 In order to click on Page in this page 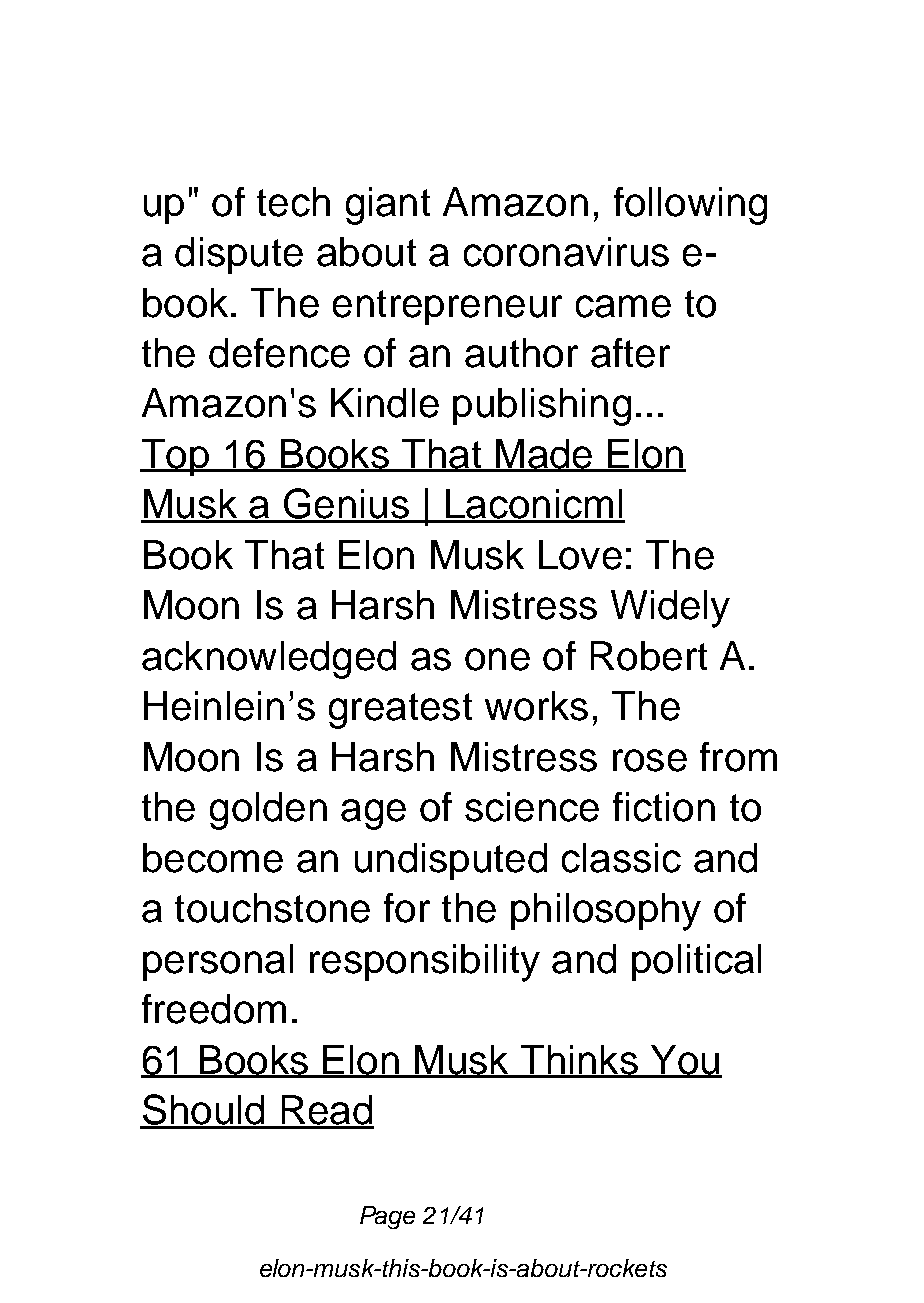, I will do `click(387, 1217)`.
